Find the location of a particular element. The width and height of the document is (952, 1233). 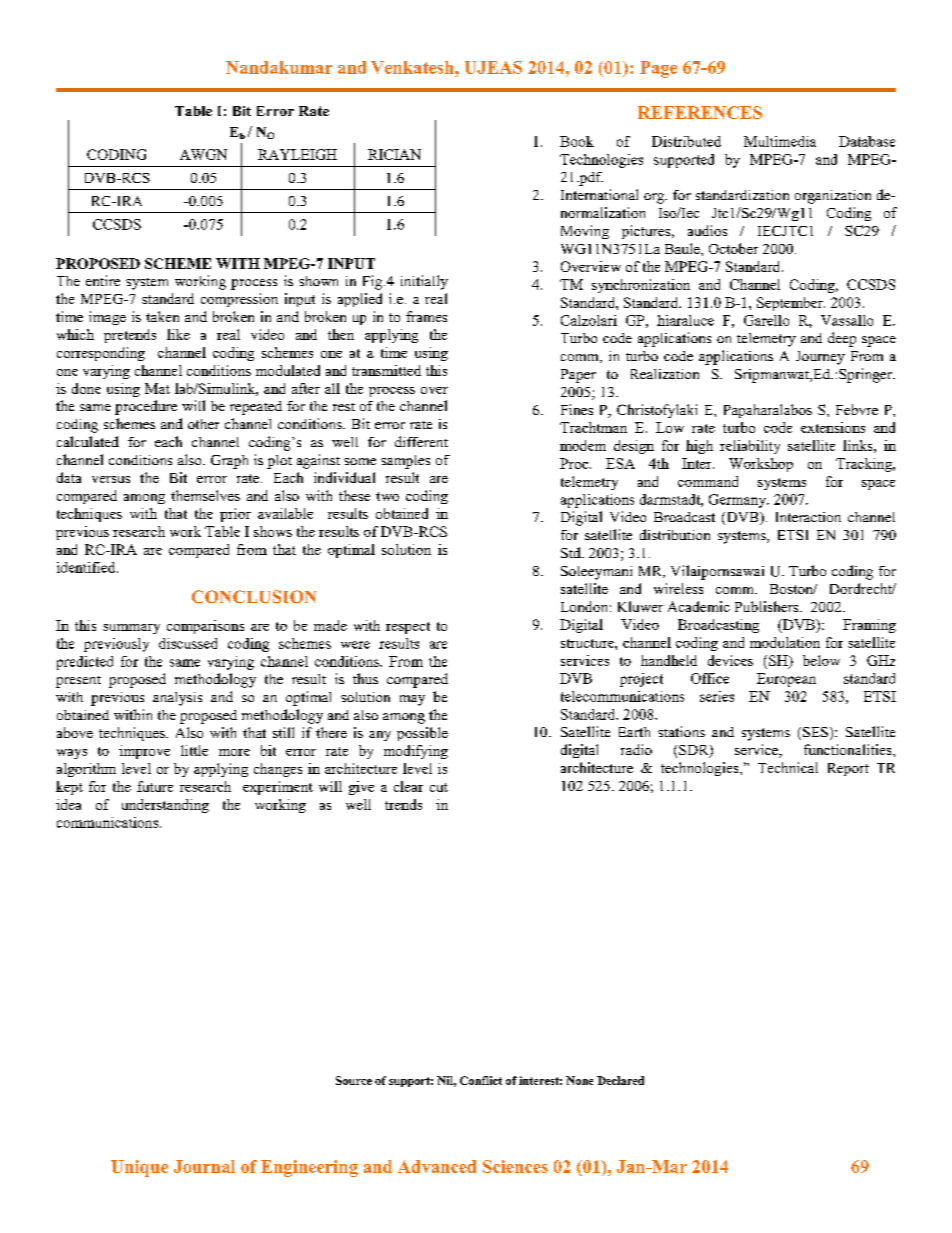

analysis is located at coordinates (177, 699).
